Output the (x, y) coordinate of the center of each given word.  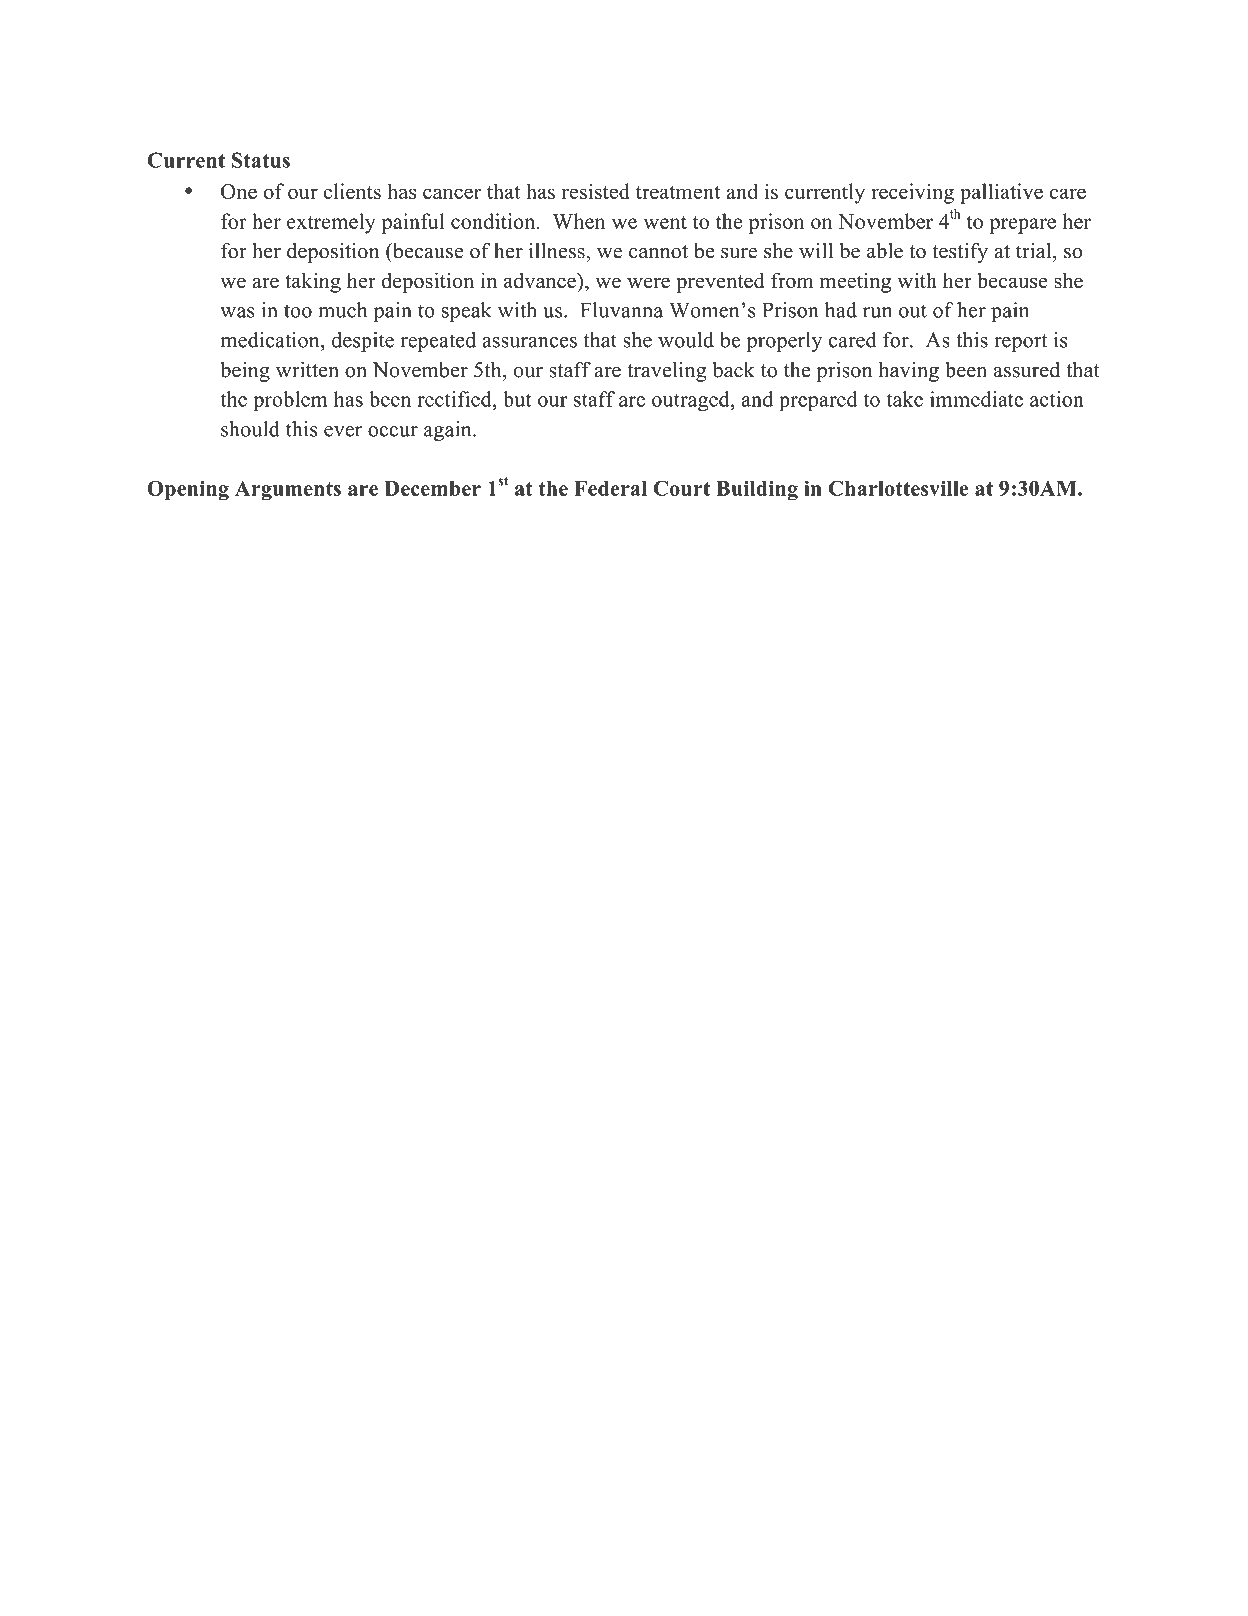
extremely (331, 223)
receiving (912, 193)
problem (290, 401)
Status (261, 160)
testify (960, 252)
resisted (596, 191)
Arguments (288, 491)
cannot (658, 252)
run (877, 312)
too (298, 311)
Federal (610, 488)
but (517, 399)
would (686, 340)
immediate (976, 399)
